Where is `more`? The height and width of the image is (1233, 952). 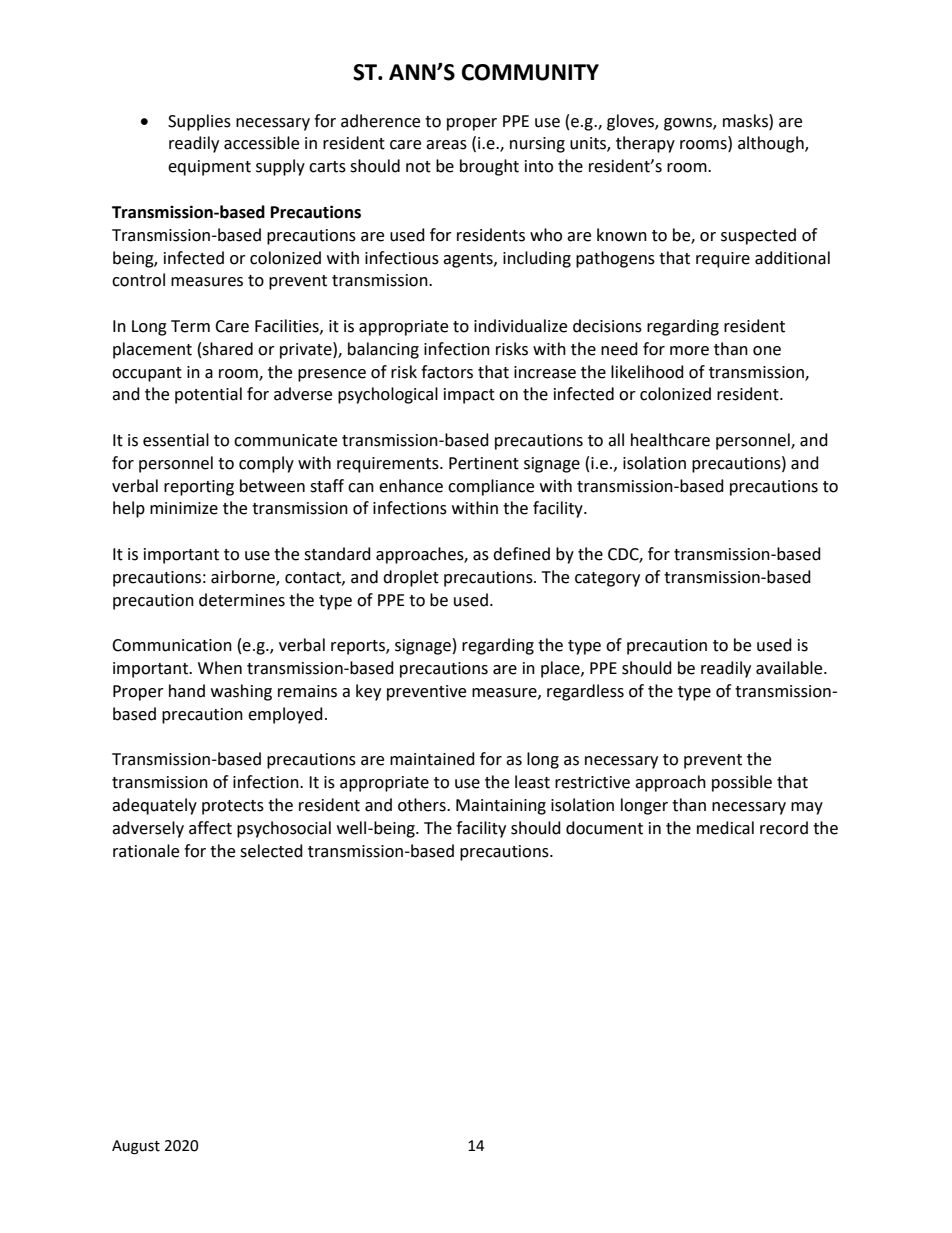
more is located at coordinates (689, 351).
